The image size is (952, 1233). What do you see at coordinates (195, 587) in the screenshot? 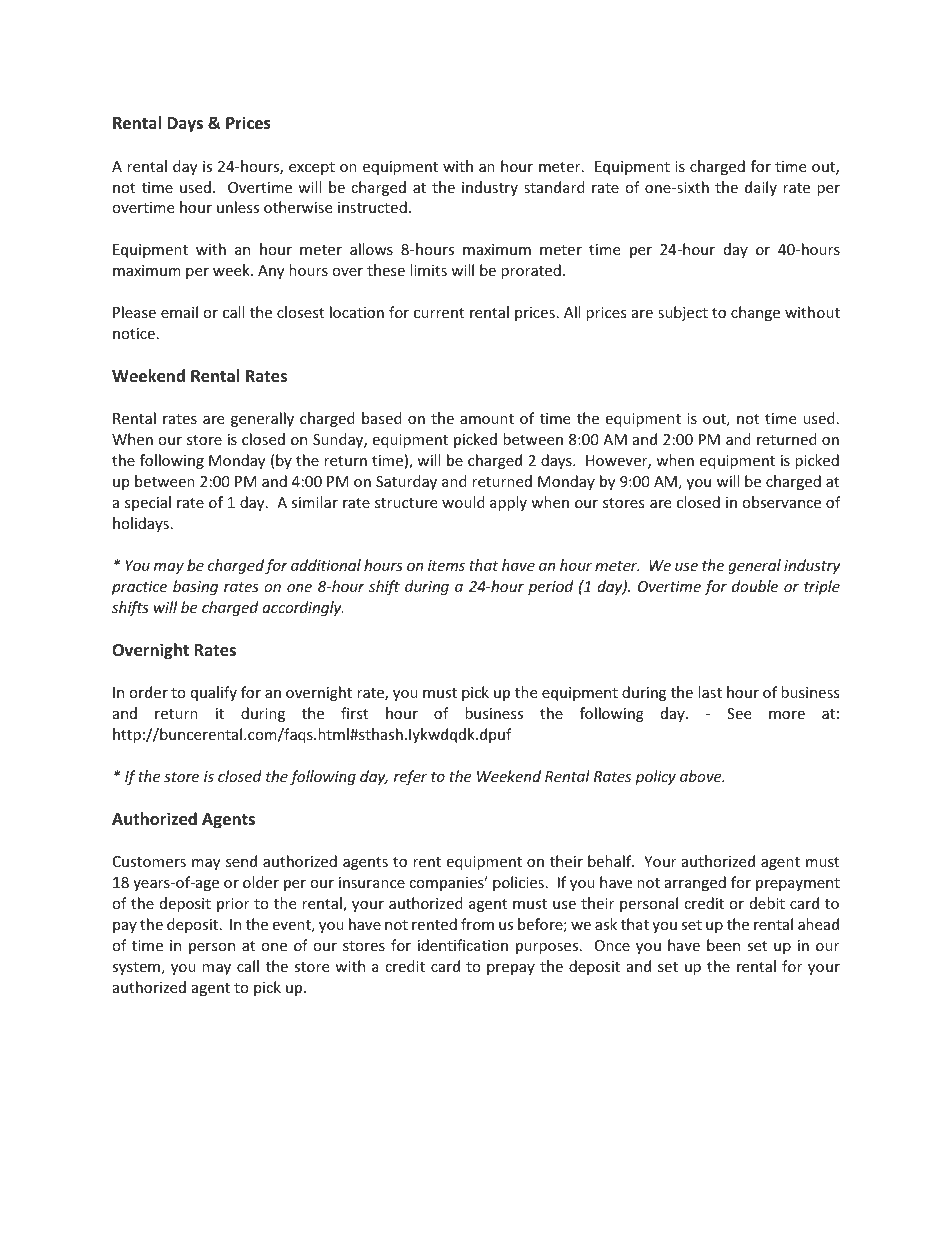
I see `basing` at bounding box center [195, 587].
